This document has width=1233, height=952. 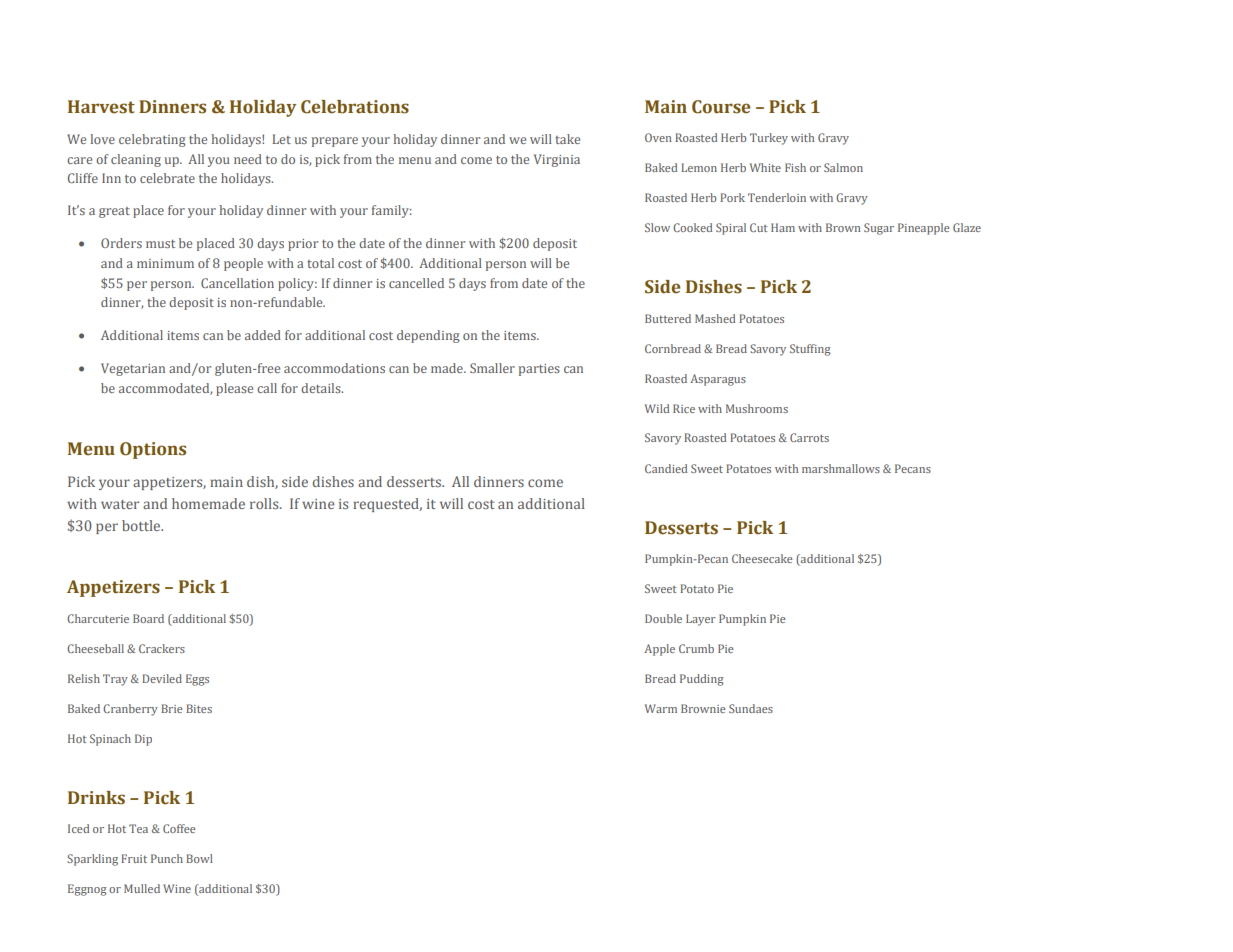 What do you see at coordinates (179, 828) in the document?
I see `Coffee` at bounding box center [179, 828].
